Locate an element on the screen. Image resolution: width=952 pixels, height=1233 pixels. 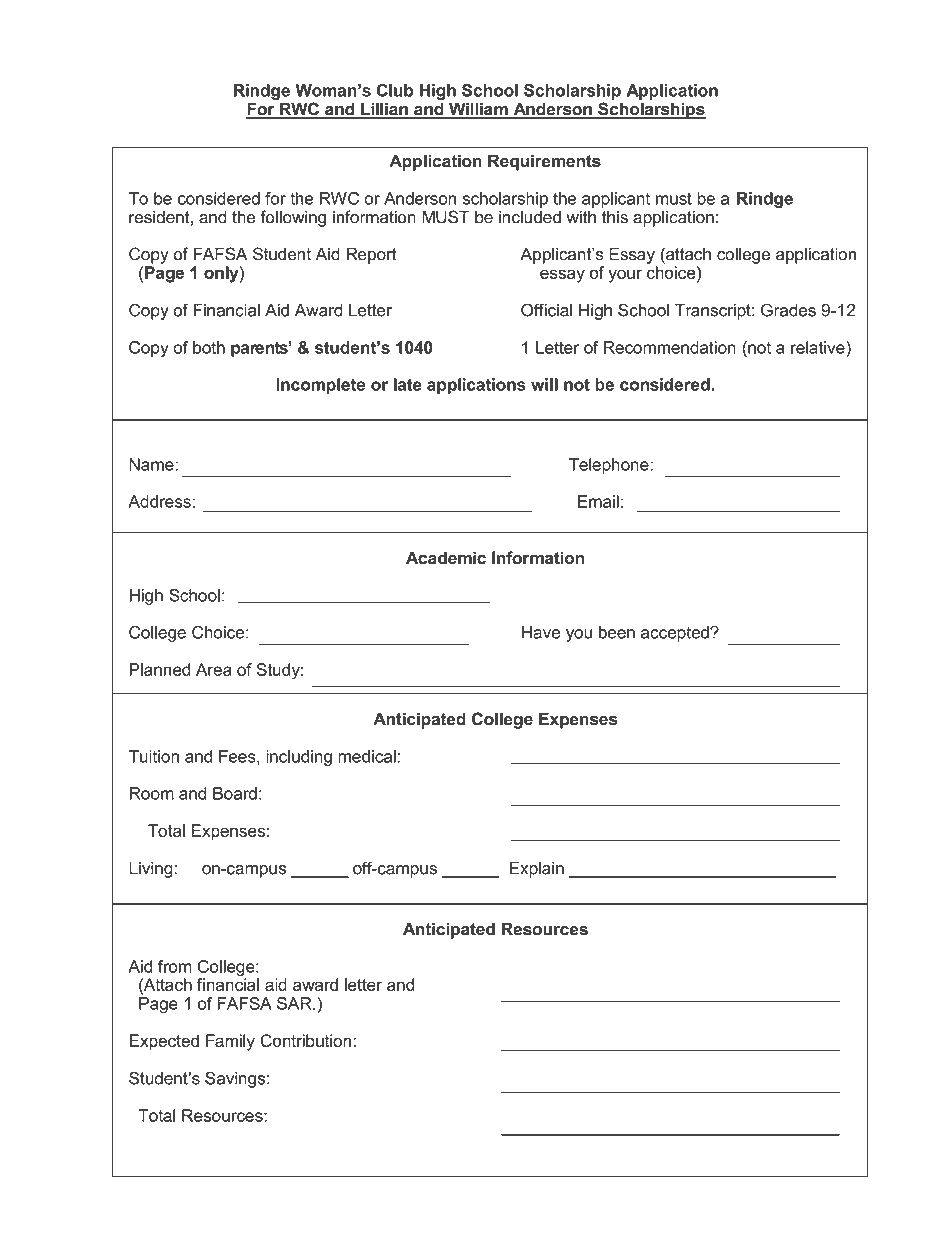
Explain is located at coordinates (536, 869).
